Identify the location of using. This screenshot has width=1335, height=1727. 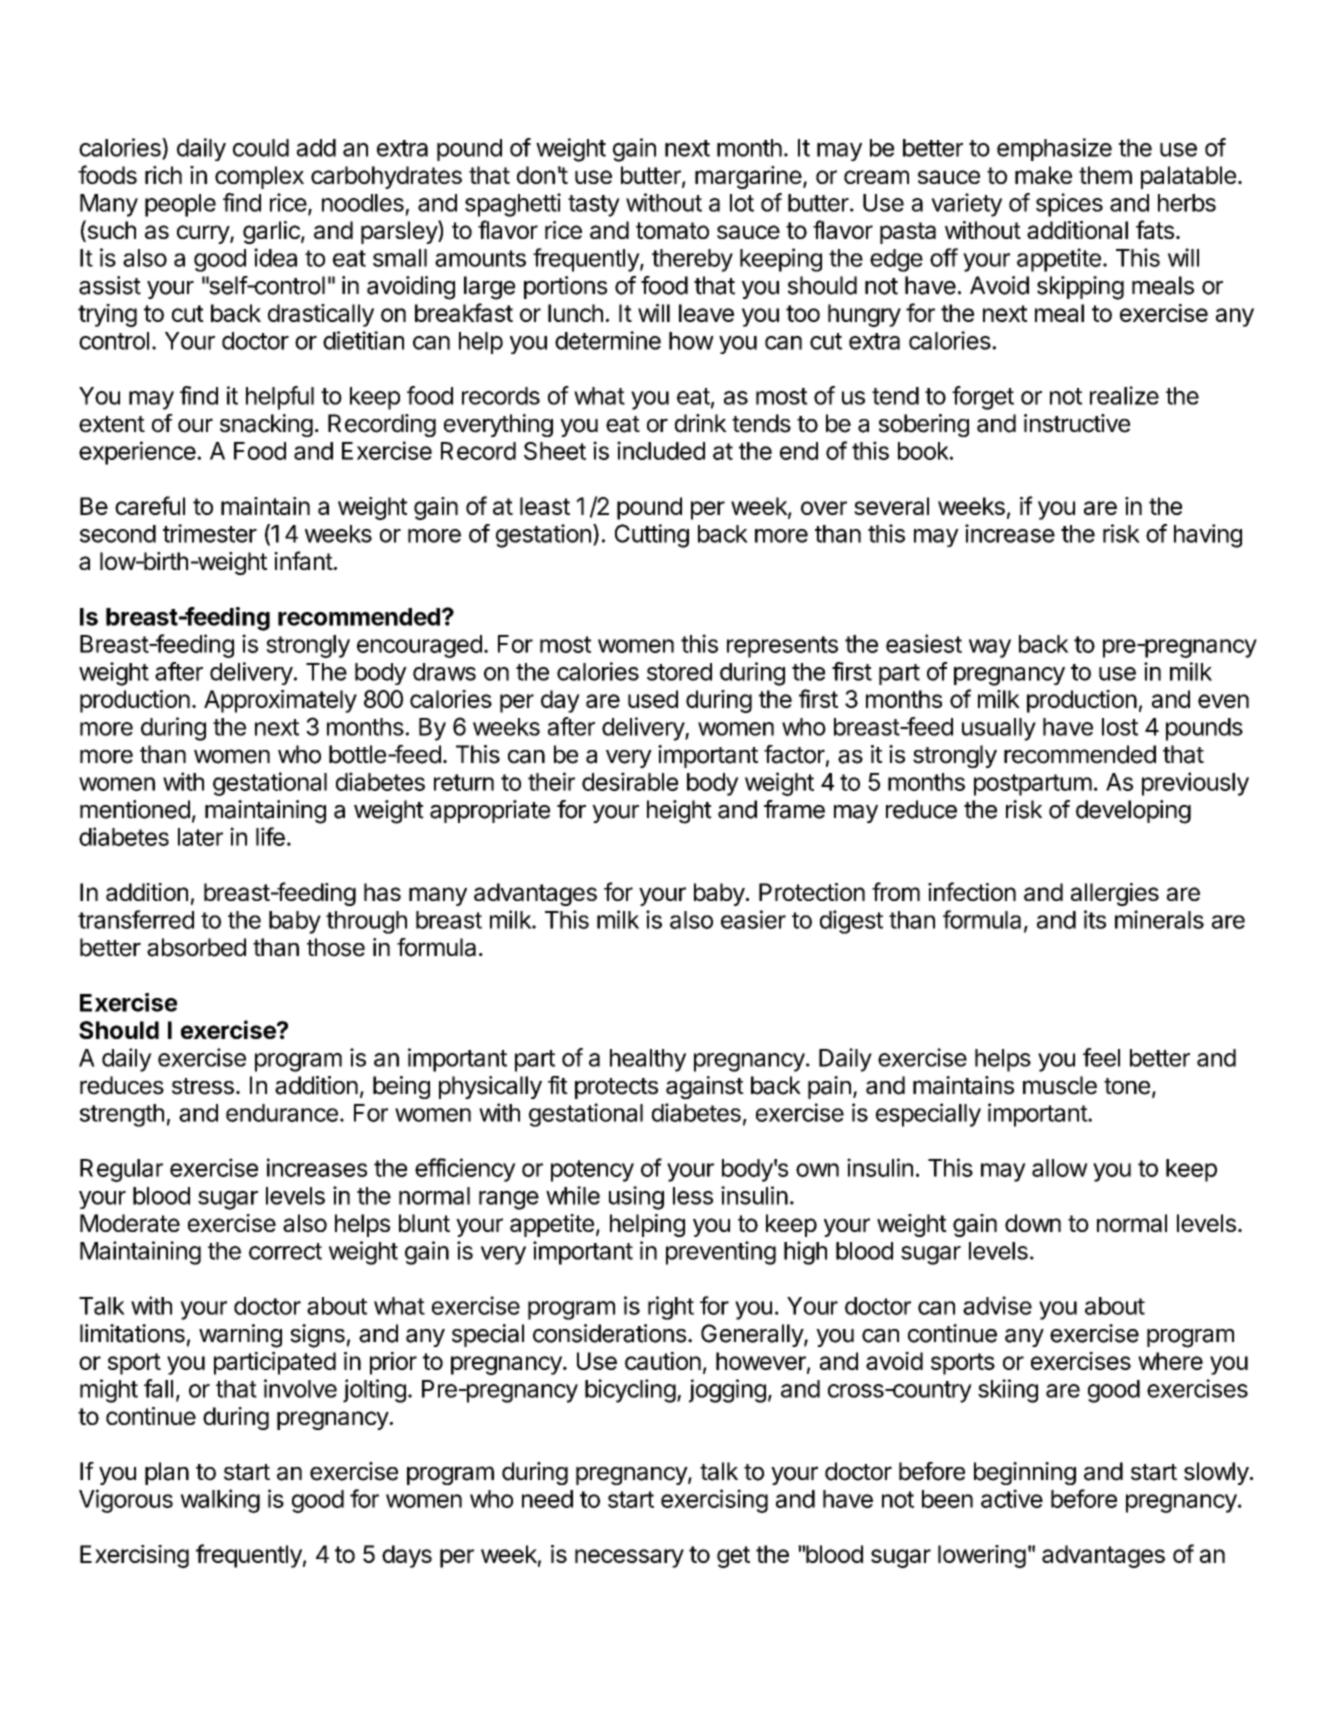
(636, 1198).
